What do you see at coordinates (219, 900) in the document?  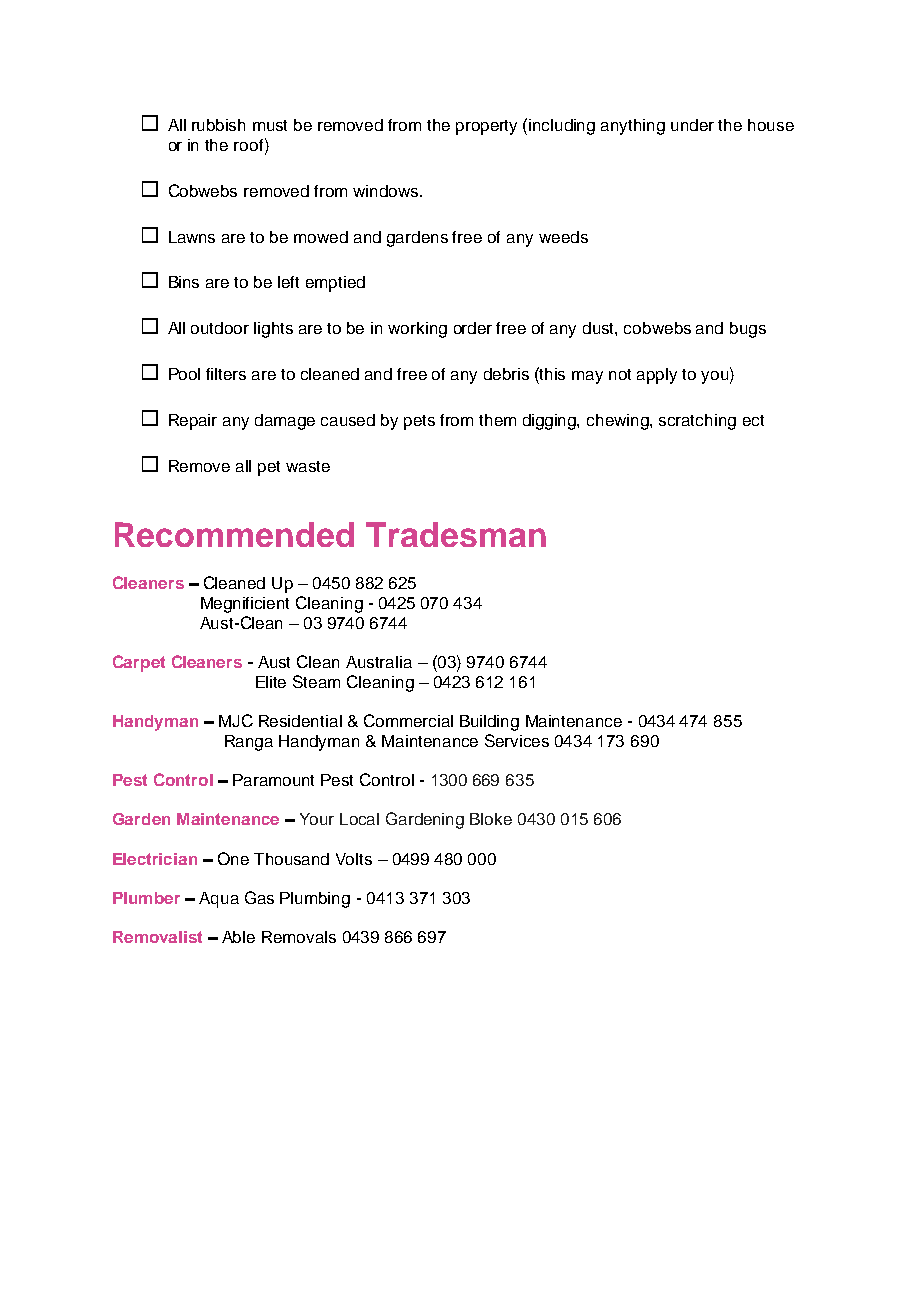 I see `Aqua` at bounding box center [219, 900].
